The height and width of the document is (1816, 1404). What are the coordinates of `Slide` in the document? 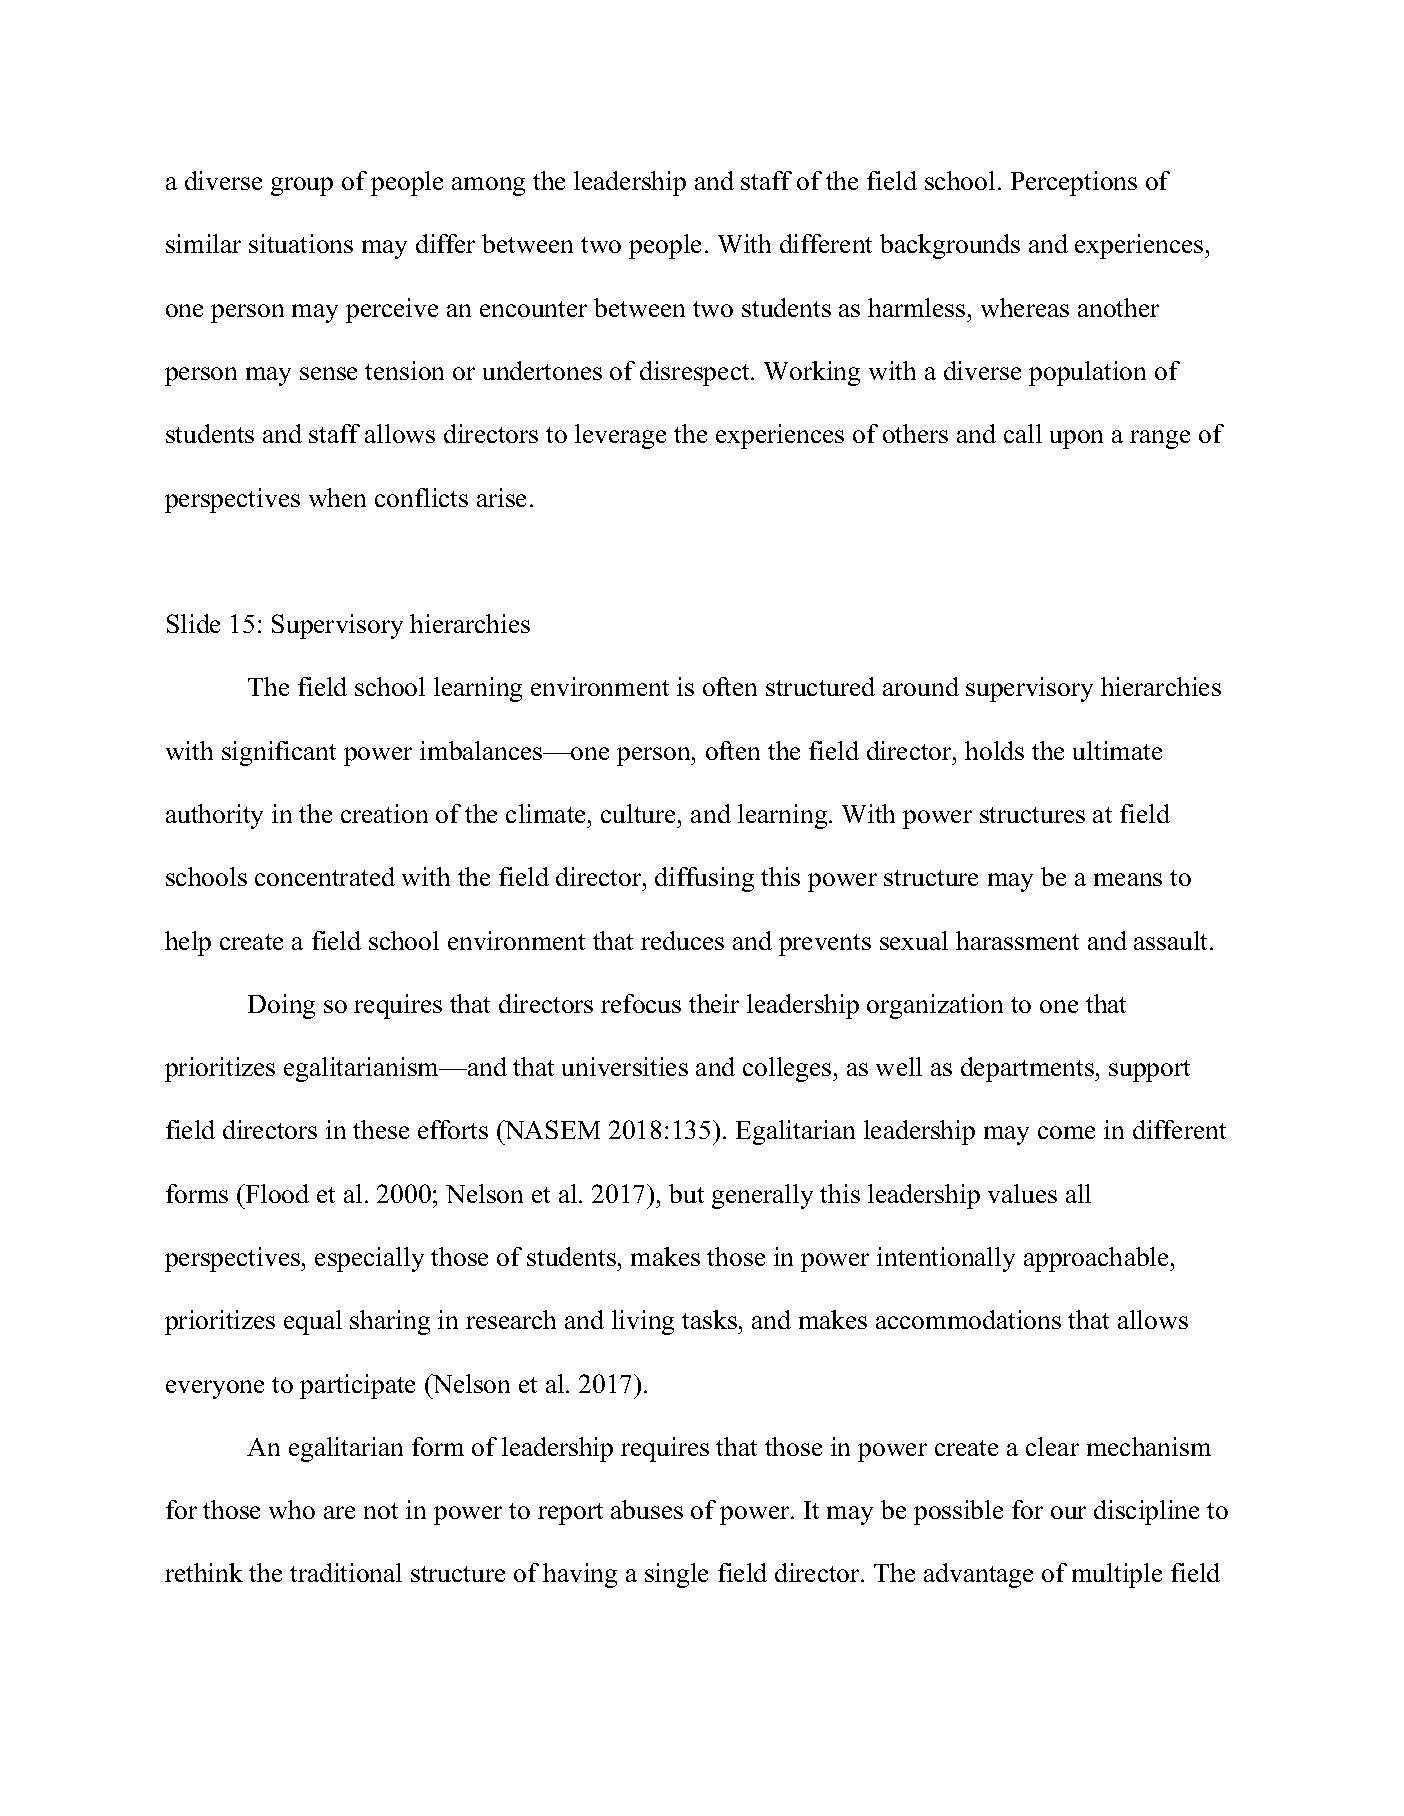 It's located at (193, 623).
